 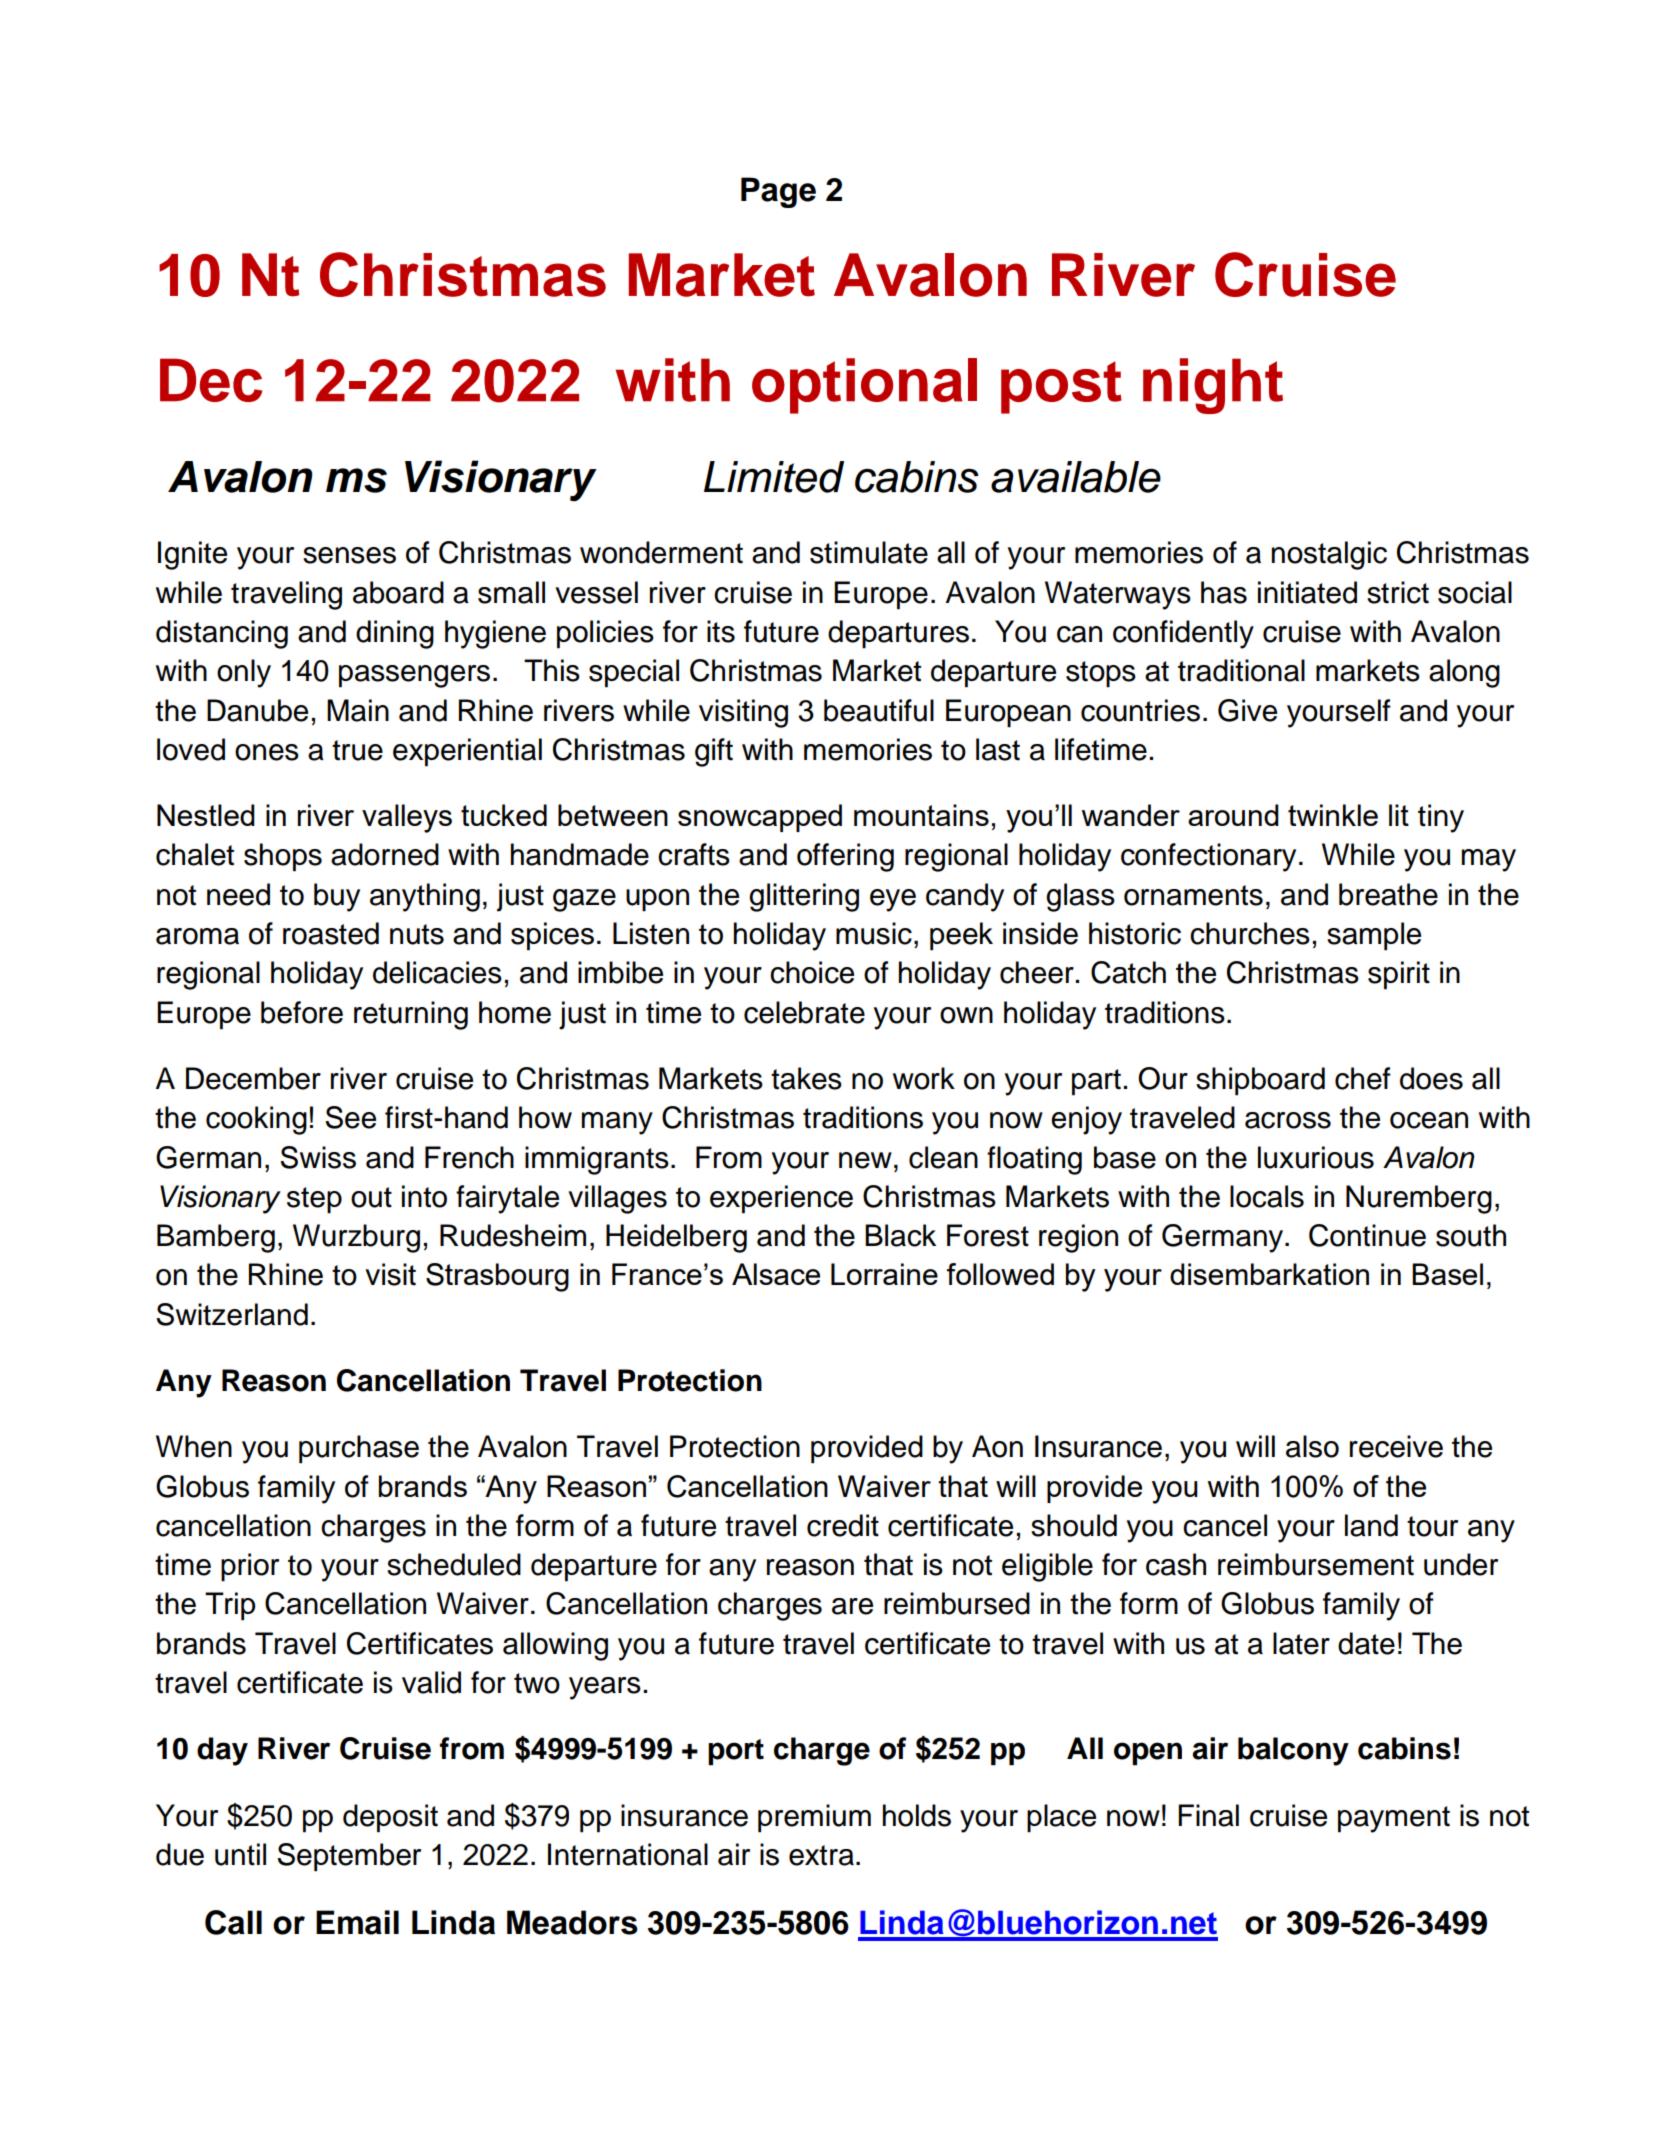 I want to click on extra, so click(x=821, y=1855).
